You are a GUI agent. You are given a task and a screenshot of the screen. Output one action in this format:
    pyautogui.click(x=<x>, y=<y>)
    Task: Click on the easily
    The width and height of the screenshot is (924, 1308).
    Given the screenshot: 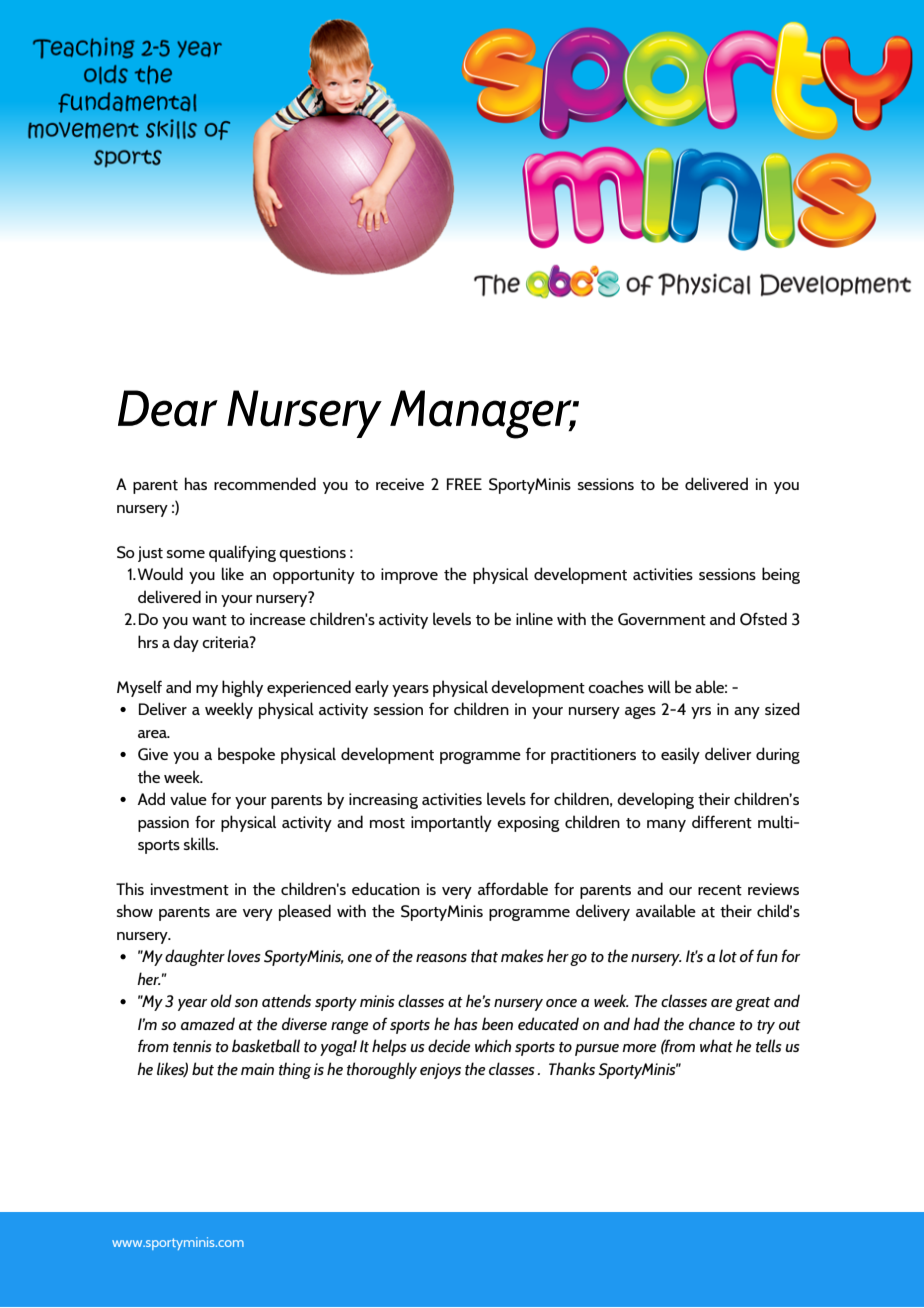 What is the action you would take?
    pyautogui.click(x=680, y=755)
